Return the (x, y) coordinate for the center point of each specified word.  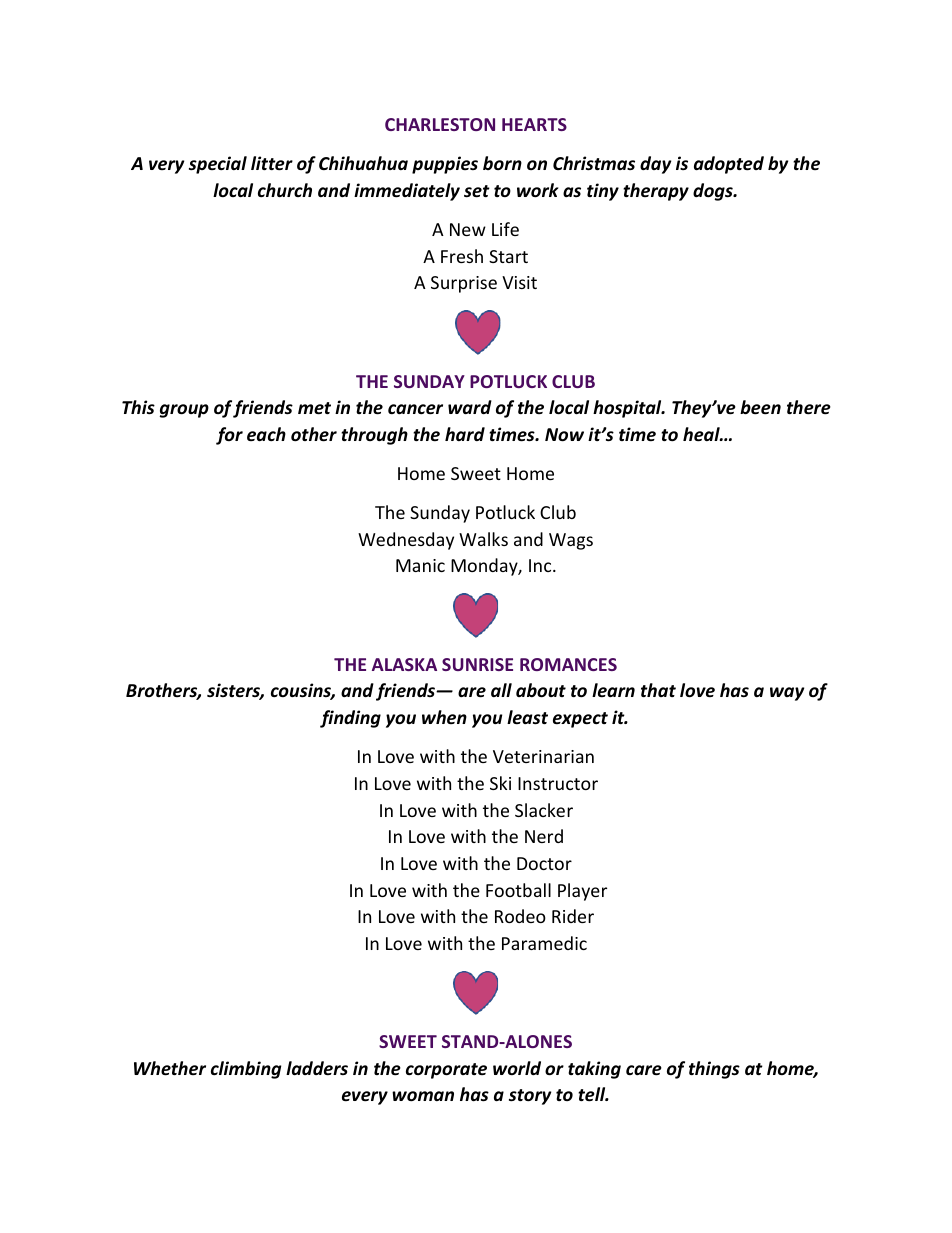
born (502, 163)
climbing (246, 1070)
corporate (446, 1071)
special (218, 165)
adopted (729, 165)
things (714, 1070)
